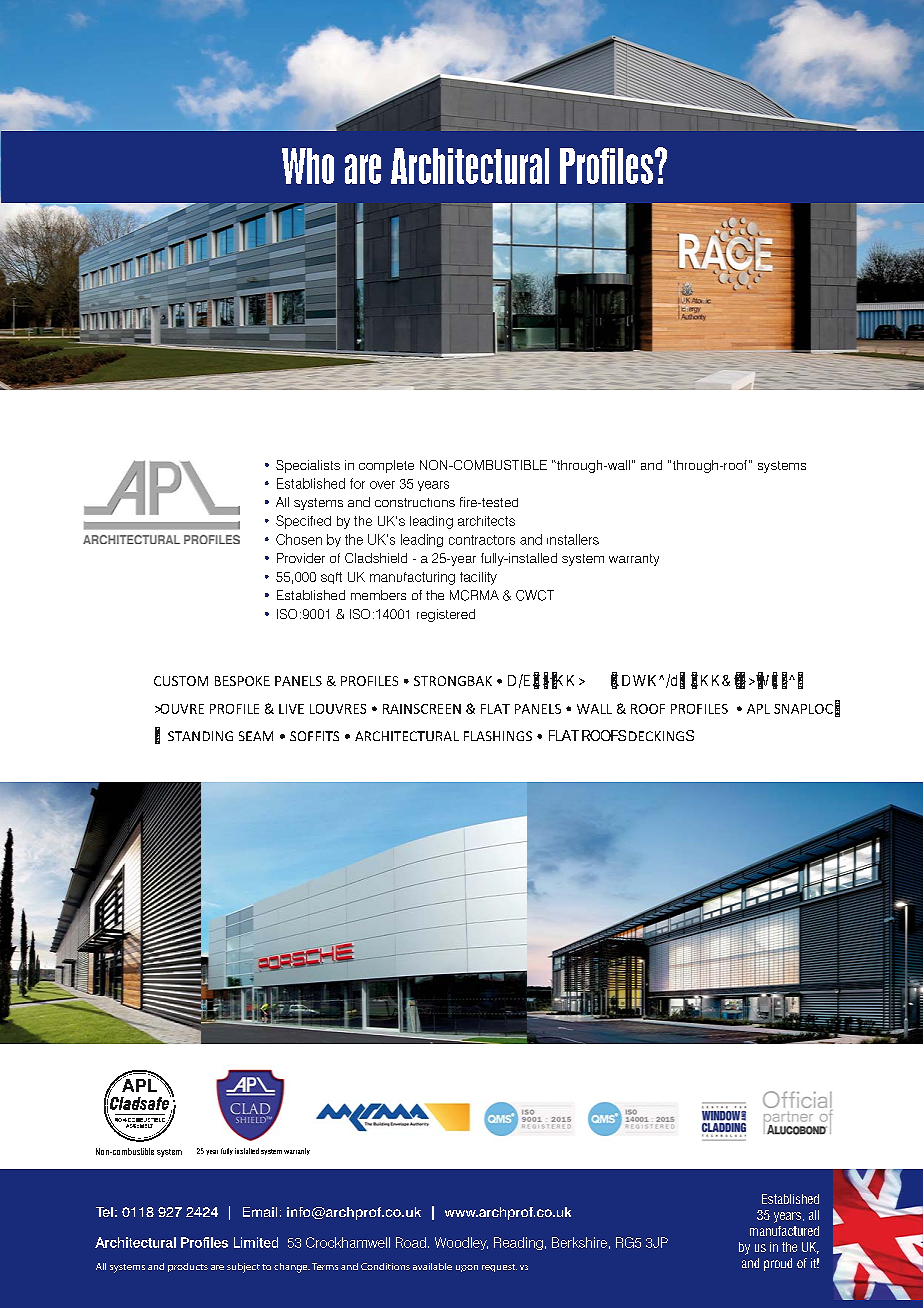 The height and width of the screenshot is (1308, 924). What do you see at coordinates (573, 539) in the screenshot?
I see `installers` at bounding box center [573, 539].
